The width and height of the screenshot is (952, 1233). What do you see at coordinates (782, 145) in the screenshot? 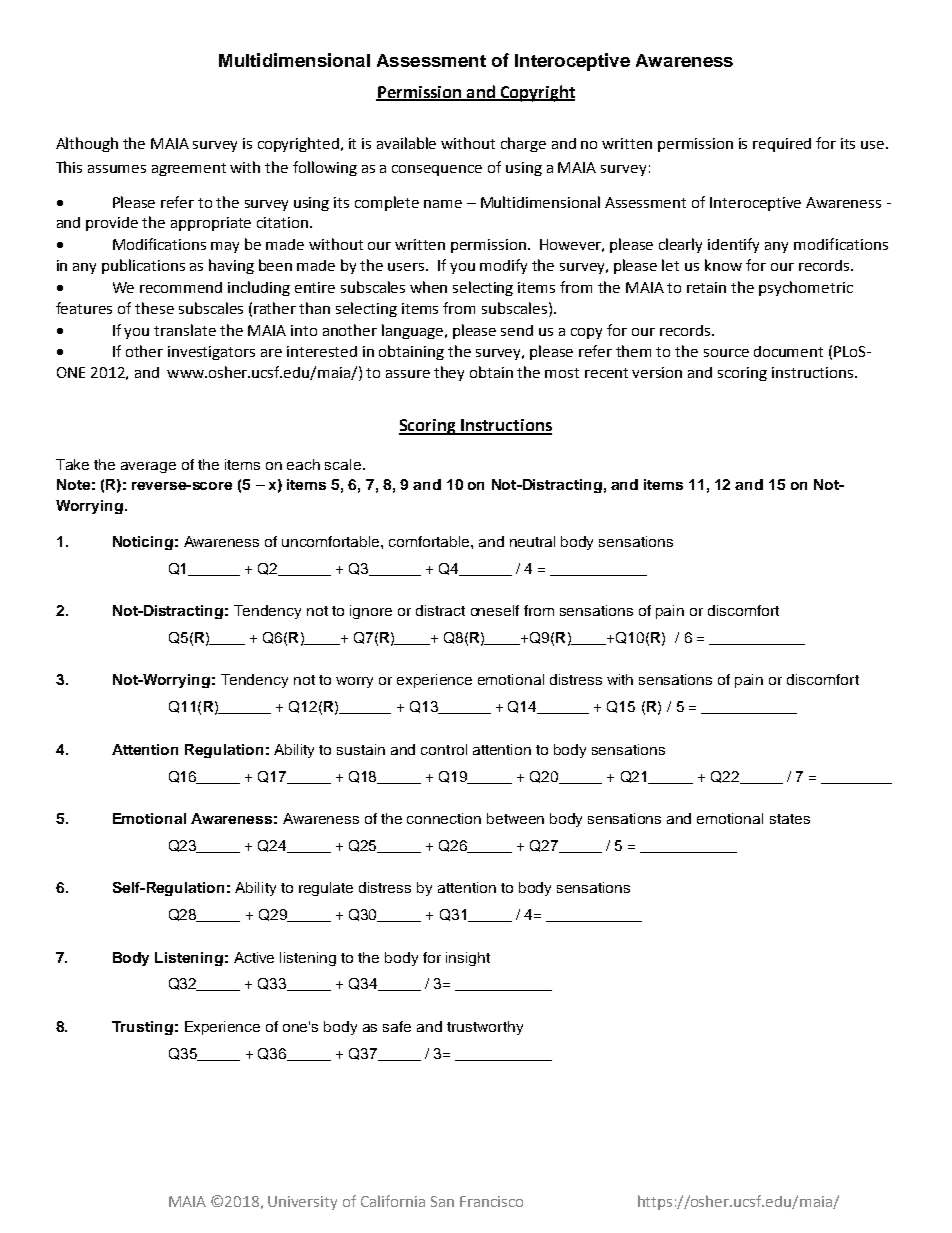
I see `required` at bounding box center [782, 145].
